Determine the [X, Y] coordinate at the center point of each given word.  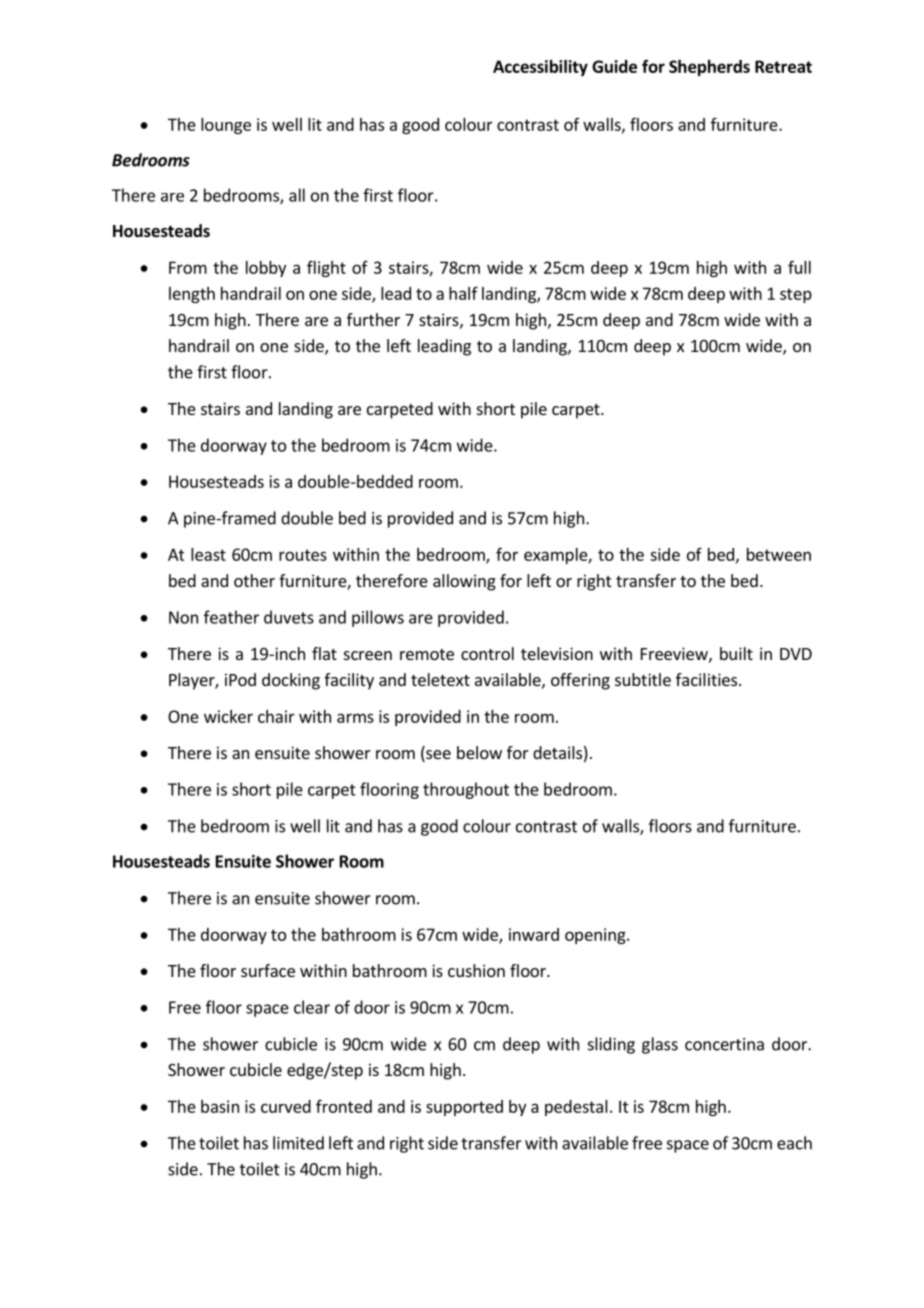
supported [464, 1108]
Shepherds [709, 68]
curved [286, 1106]
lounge [226, 126]
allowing [464, 582]
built [736, 653]
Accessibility [540, 68]
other [254, 580]
